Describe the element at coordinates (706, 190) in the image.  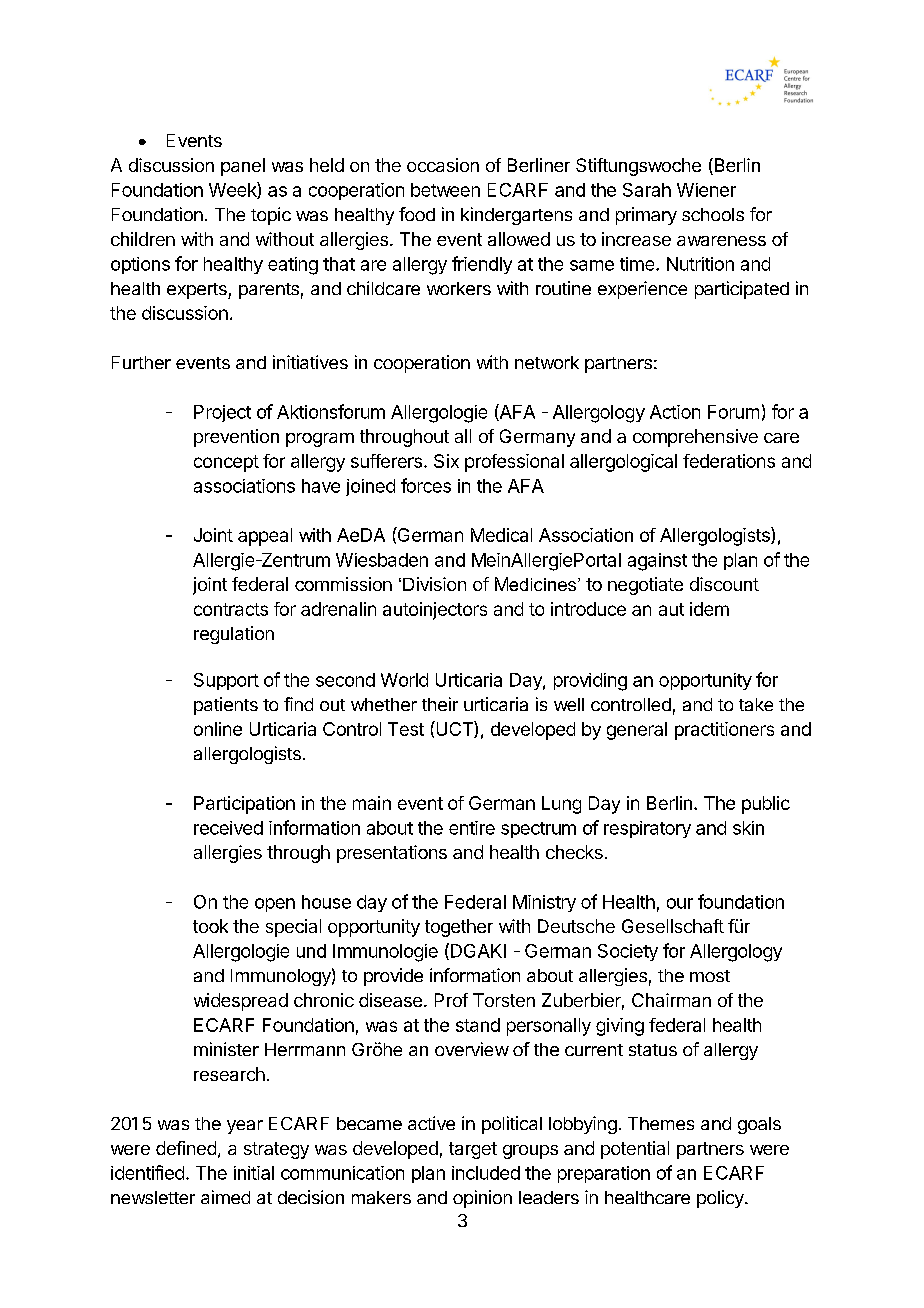
I see `Wiener` at that location.
